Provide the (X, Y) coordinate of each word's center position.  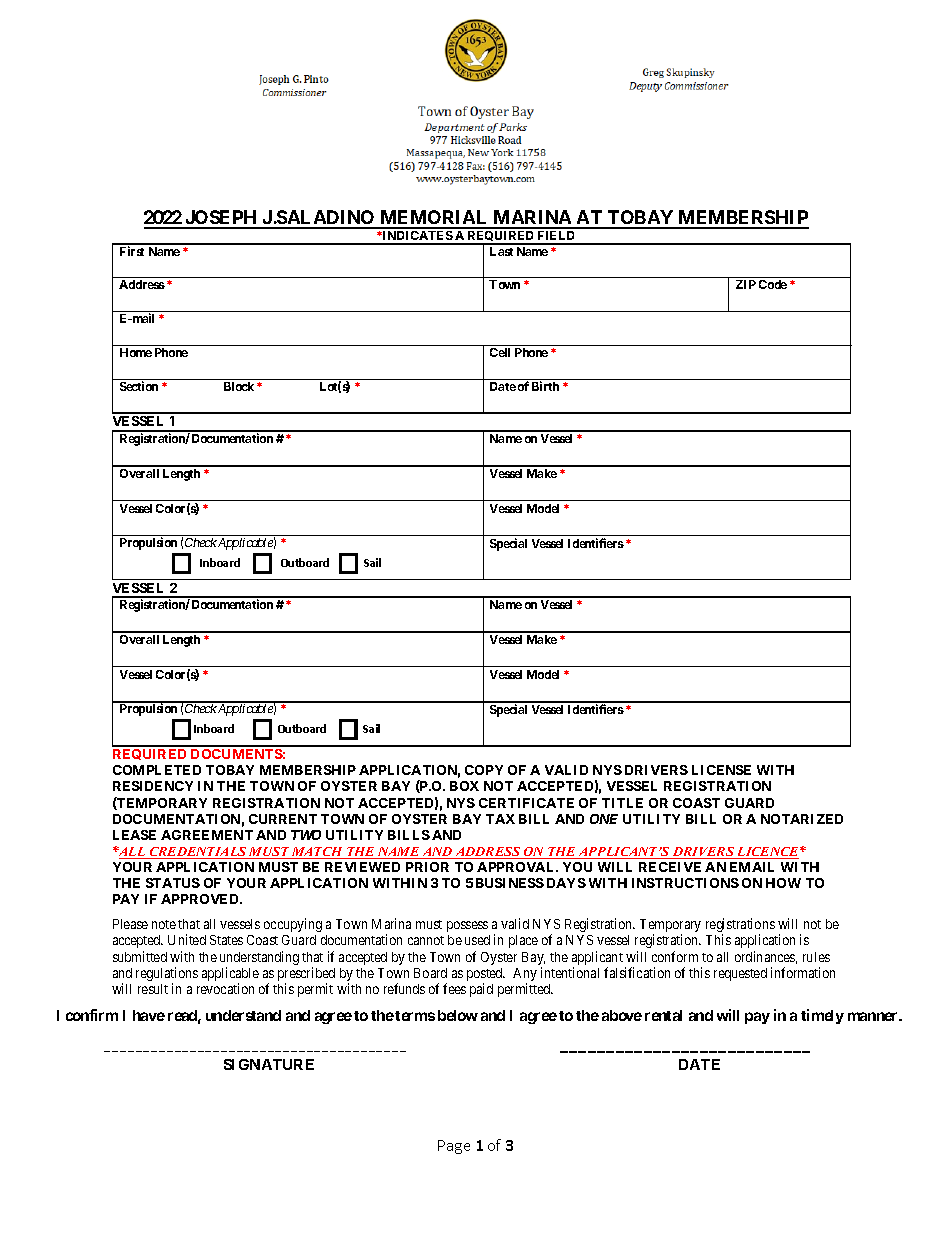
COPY (484, 770)
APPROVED (201, 899)
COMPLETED (157, 770)
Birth (545, 386)
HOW (783, 883)
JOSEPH (221, 219)
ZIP (746, 284)
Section (139, 386)
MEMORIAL (434, 219)
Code (773, 284)
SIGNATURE (269, 1064)
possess (467, 926)
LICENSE (721, 770)
